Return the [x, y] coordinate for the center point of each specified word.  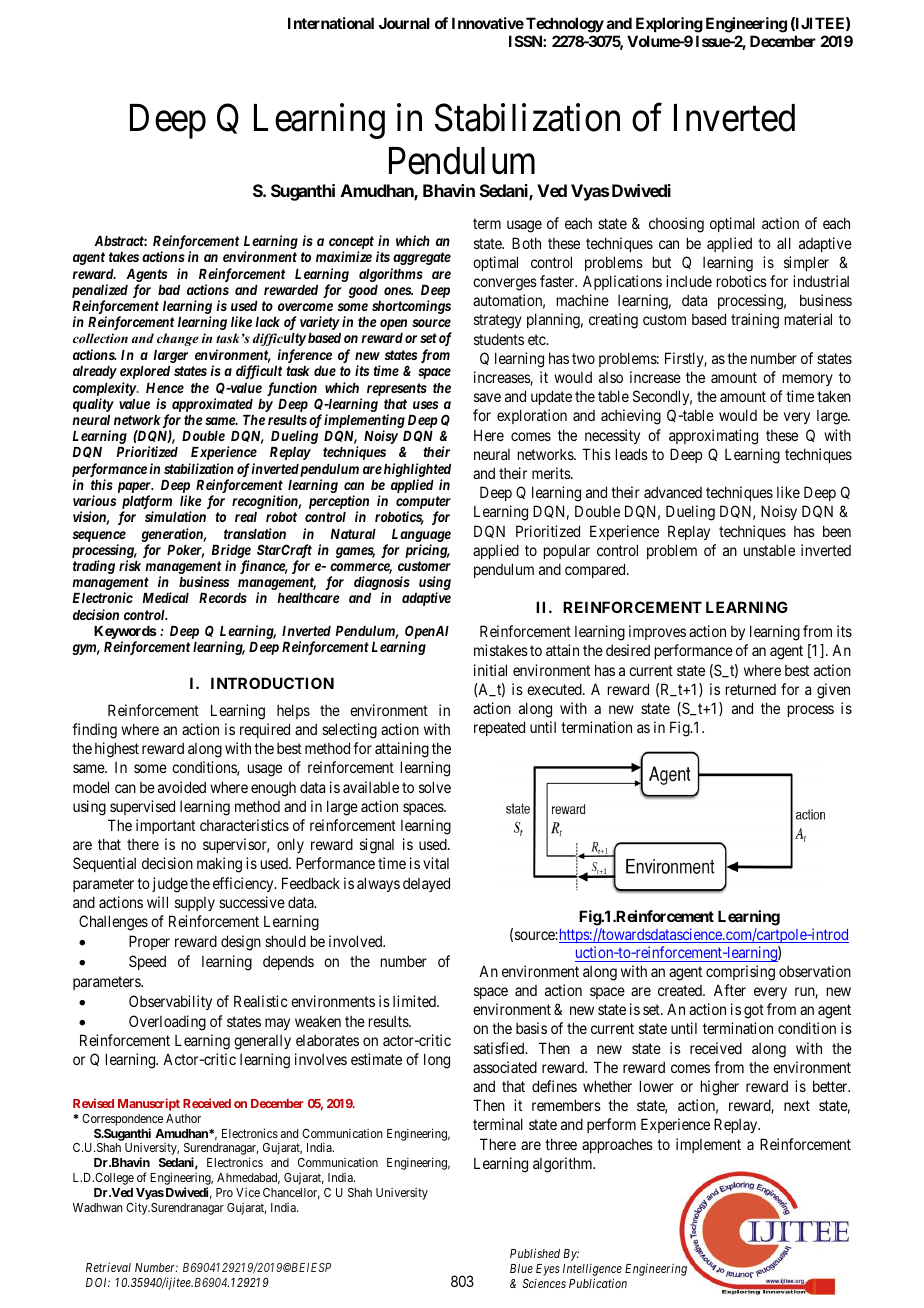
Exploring [669, 25]
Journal [404, 23]
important [165, 826]
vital [436, 863]
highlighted [417, 470]
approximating [713, 437]
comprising [740, 973]
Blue [521, 1268]
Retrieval [108, 1267]
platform [147, 503]
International [331, 23]
